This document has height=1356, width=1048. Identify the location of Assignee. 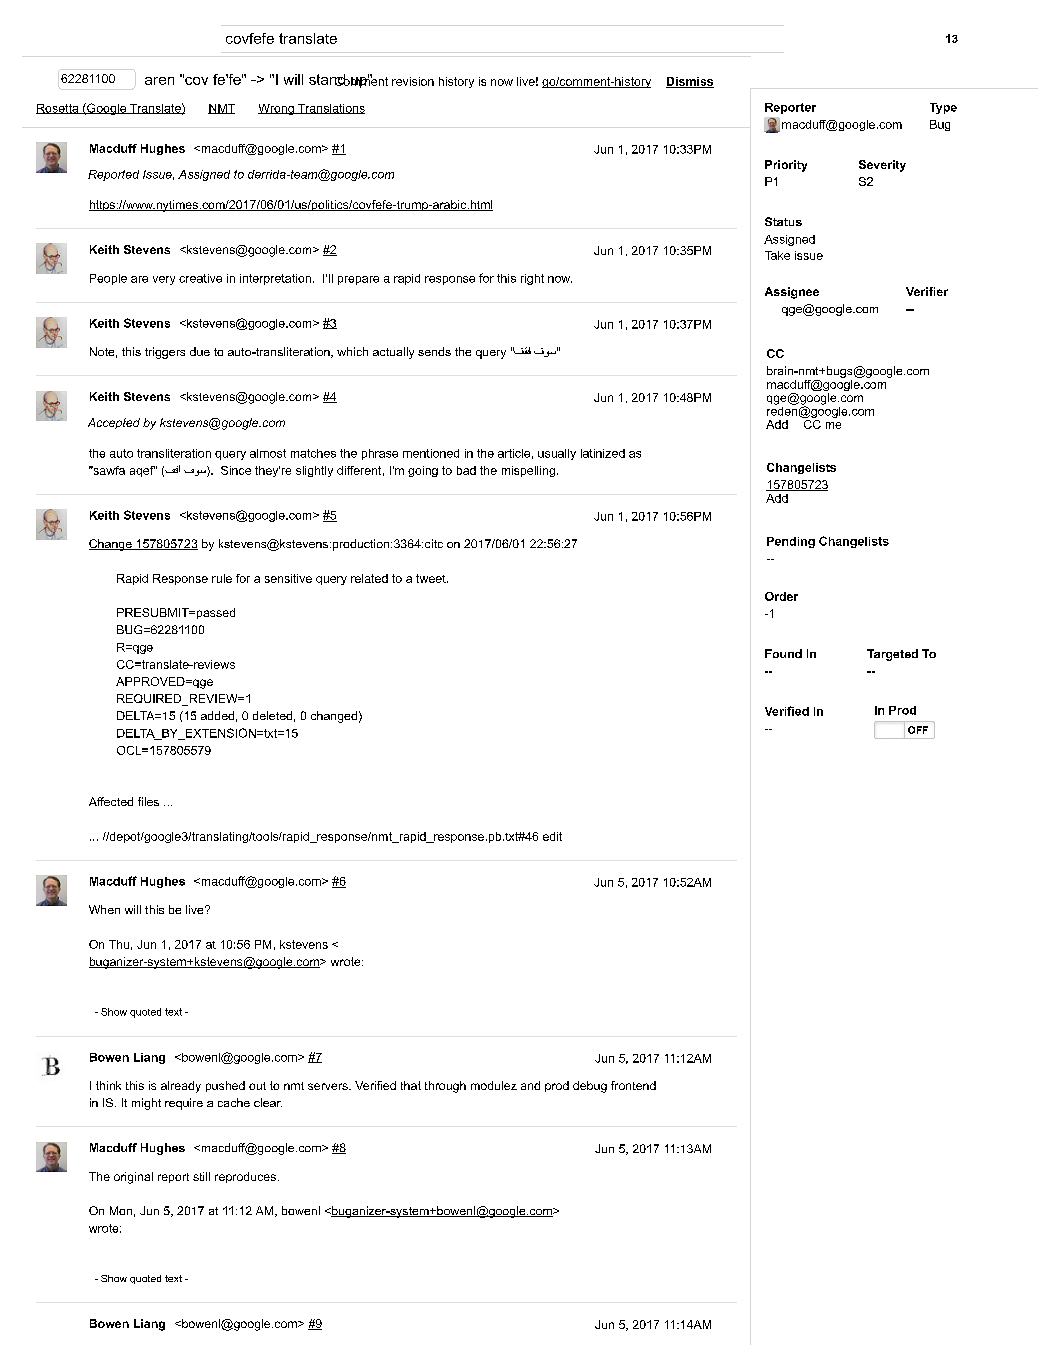
(792, 293).
